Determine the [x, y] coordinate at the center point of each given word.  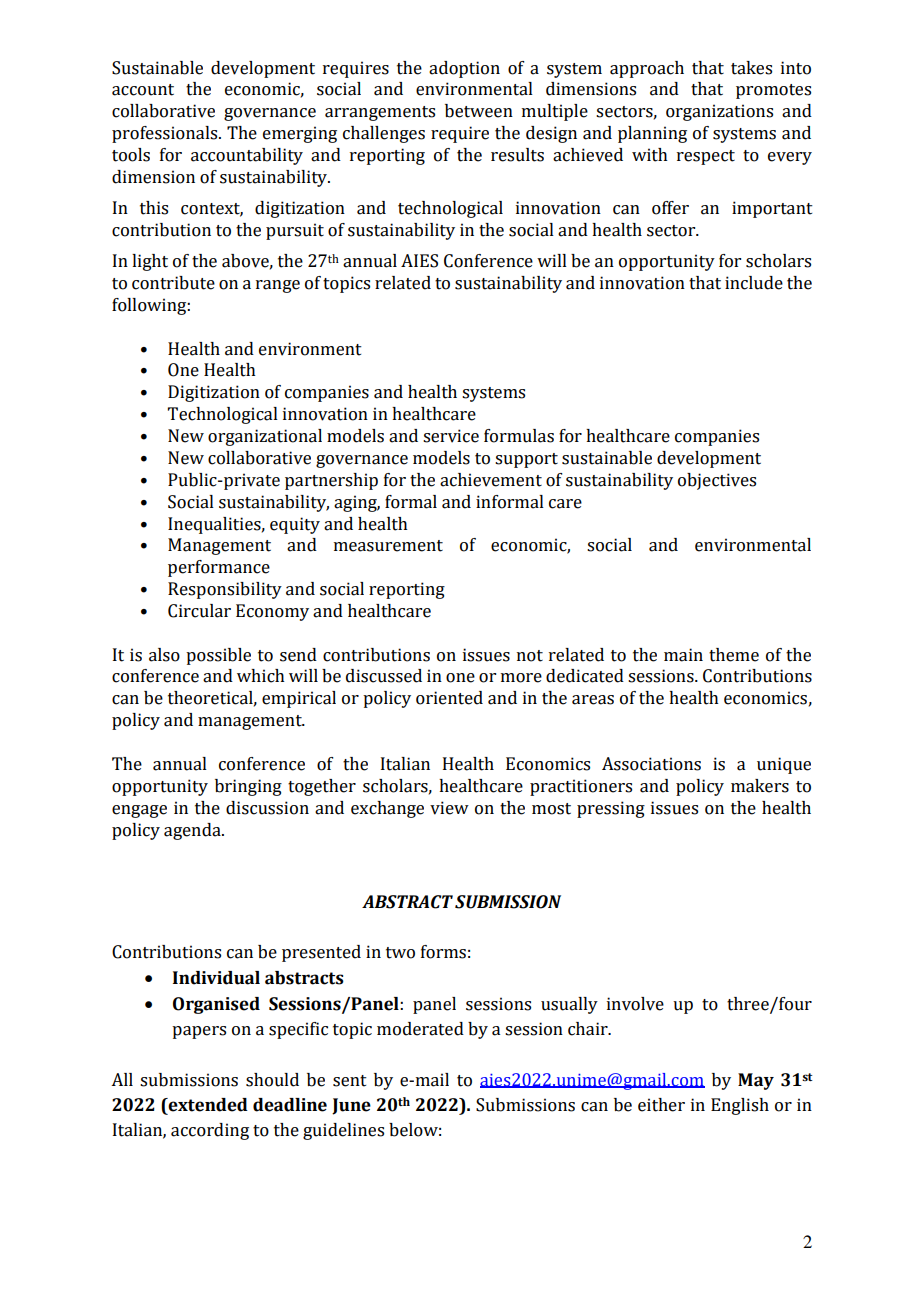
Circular [199, 611]
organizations [719, 112]
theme [734, 655]
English [740, 1106]
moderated [420, 1029]
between [479, 111]
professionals [166, 134]
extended [207, 1105]
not [530, 656]
